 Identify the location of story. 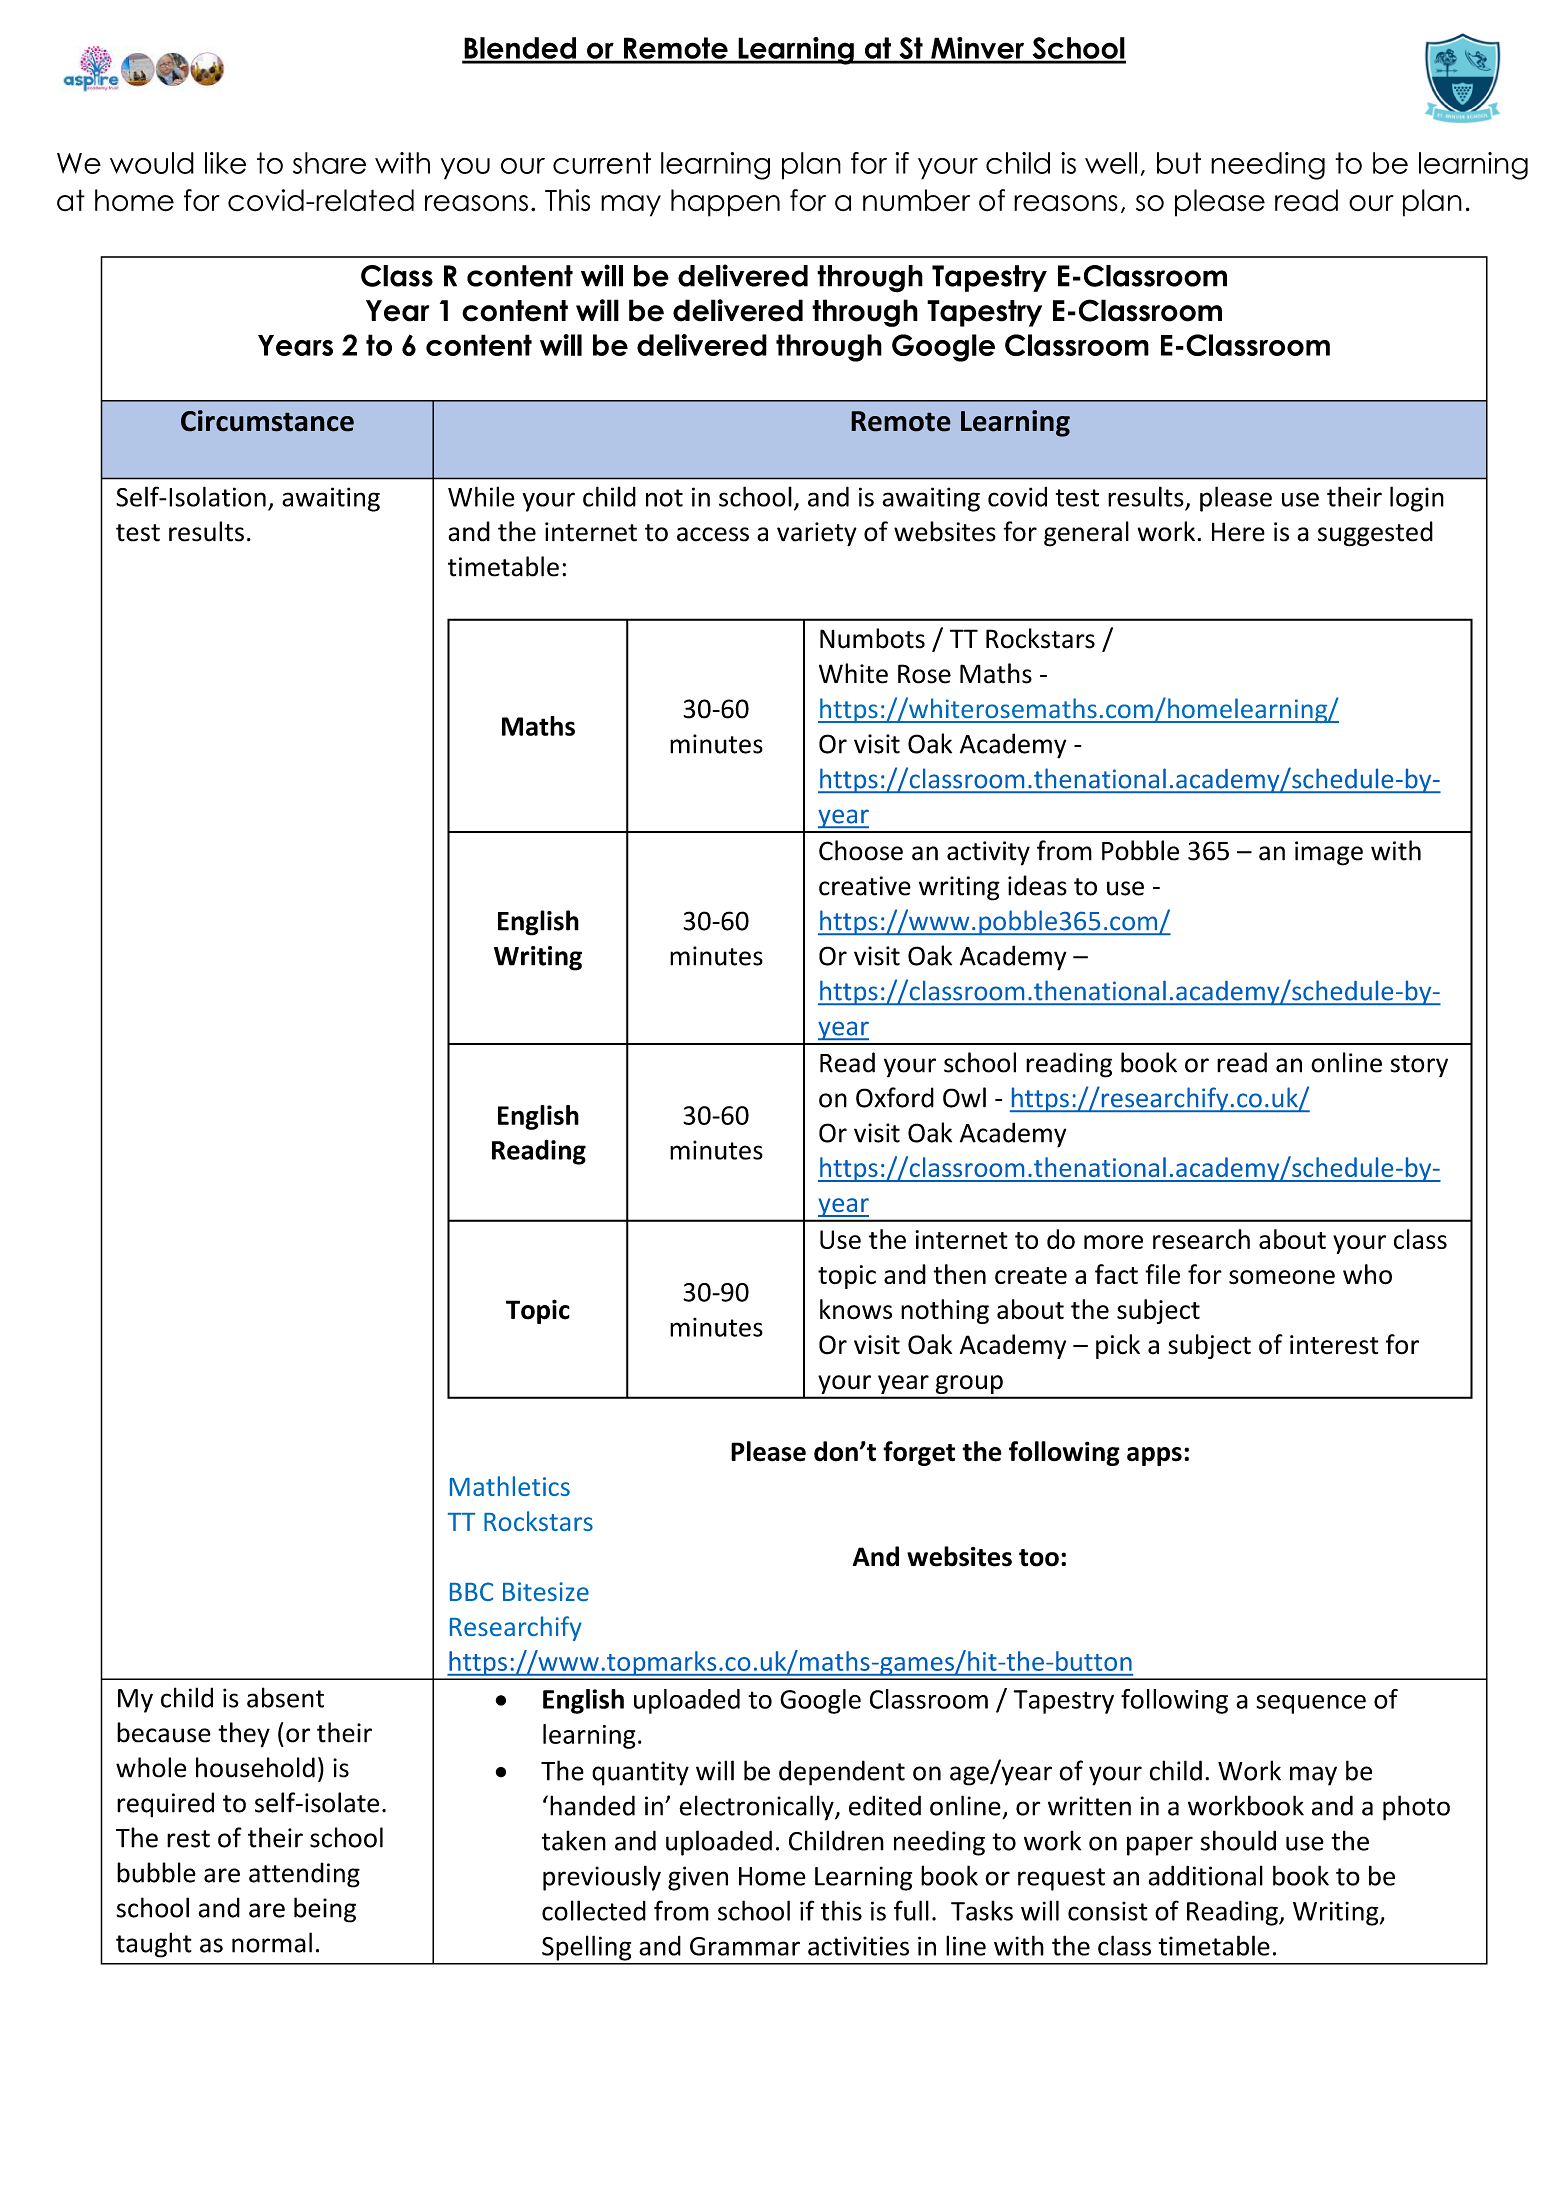
(1419, 1066).
